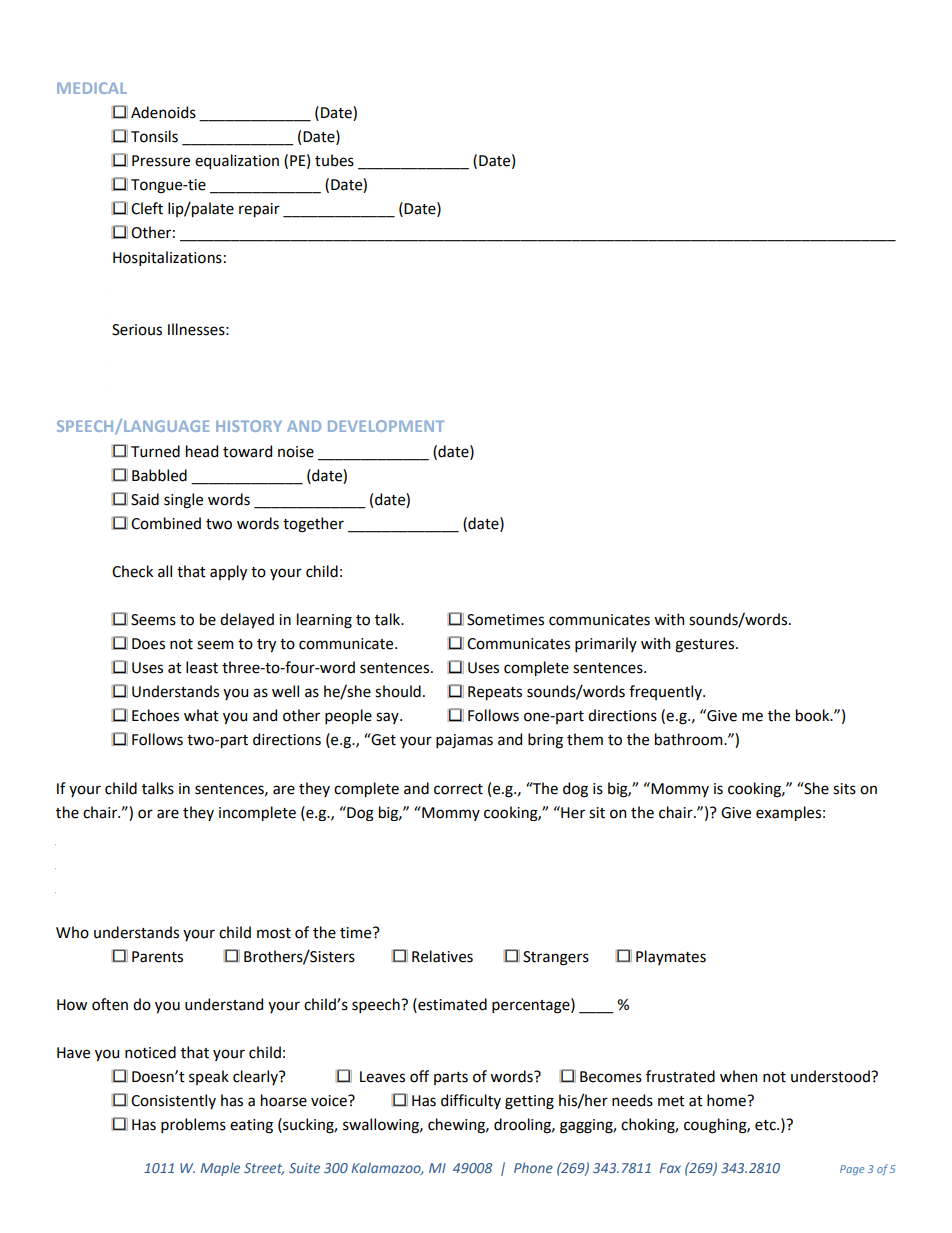 The width and height of the image is (952, 1233). What do you see at coordinates (157, 957) in the image?
I see `Parents` at bounding box center [157, 957].
